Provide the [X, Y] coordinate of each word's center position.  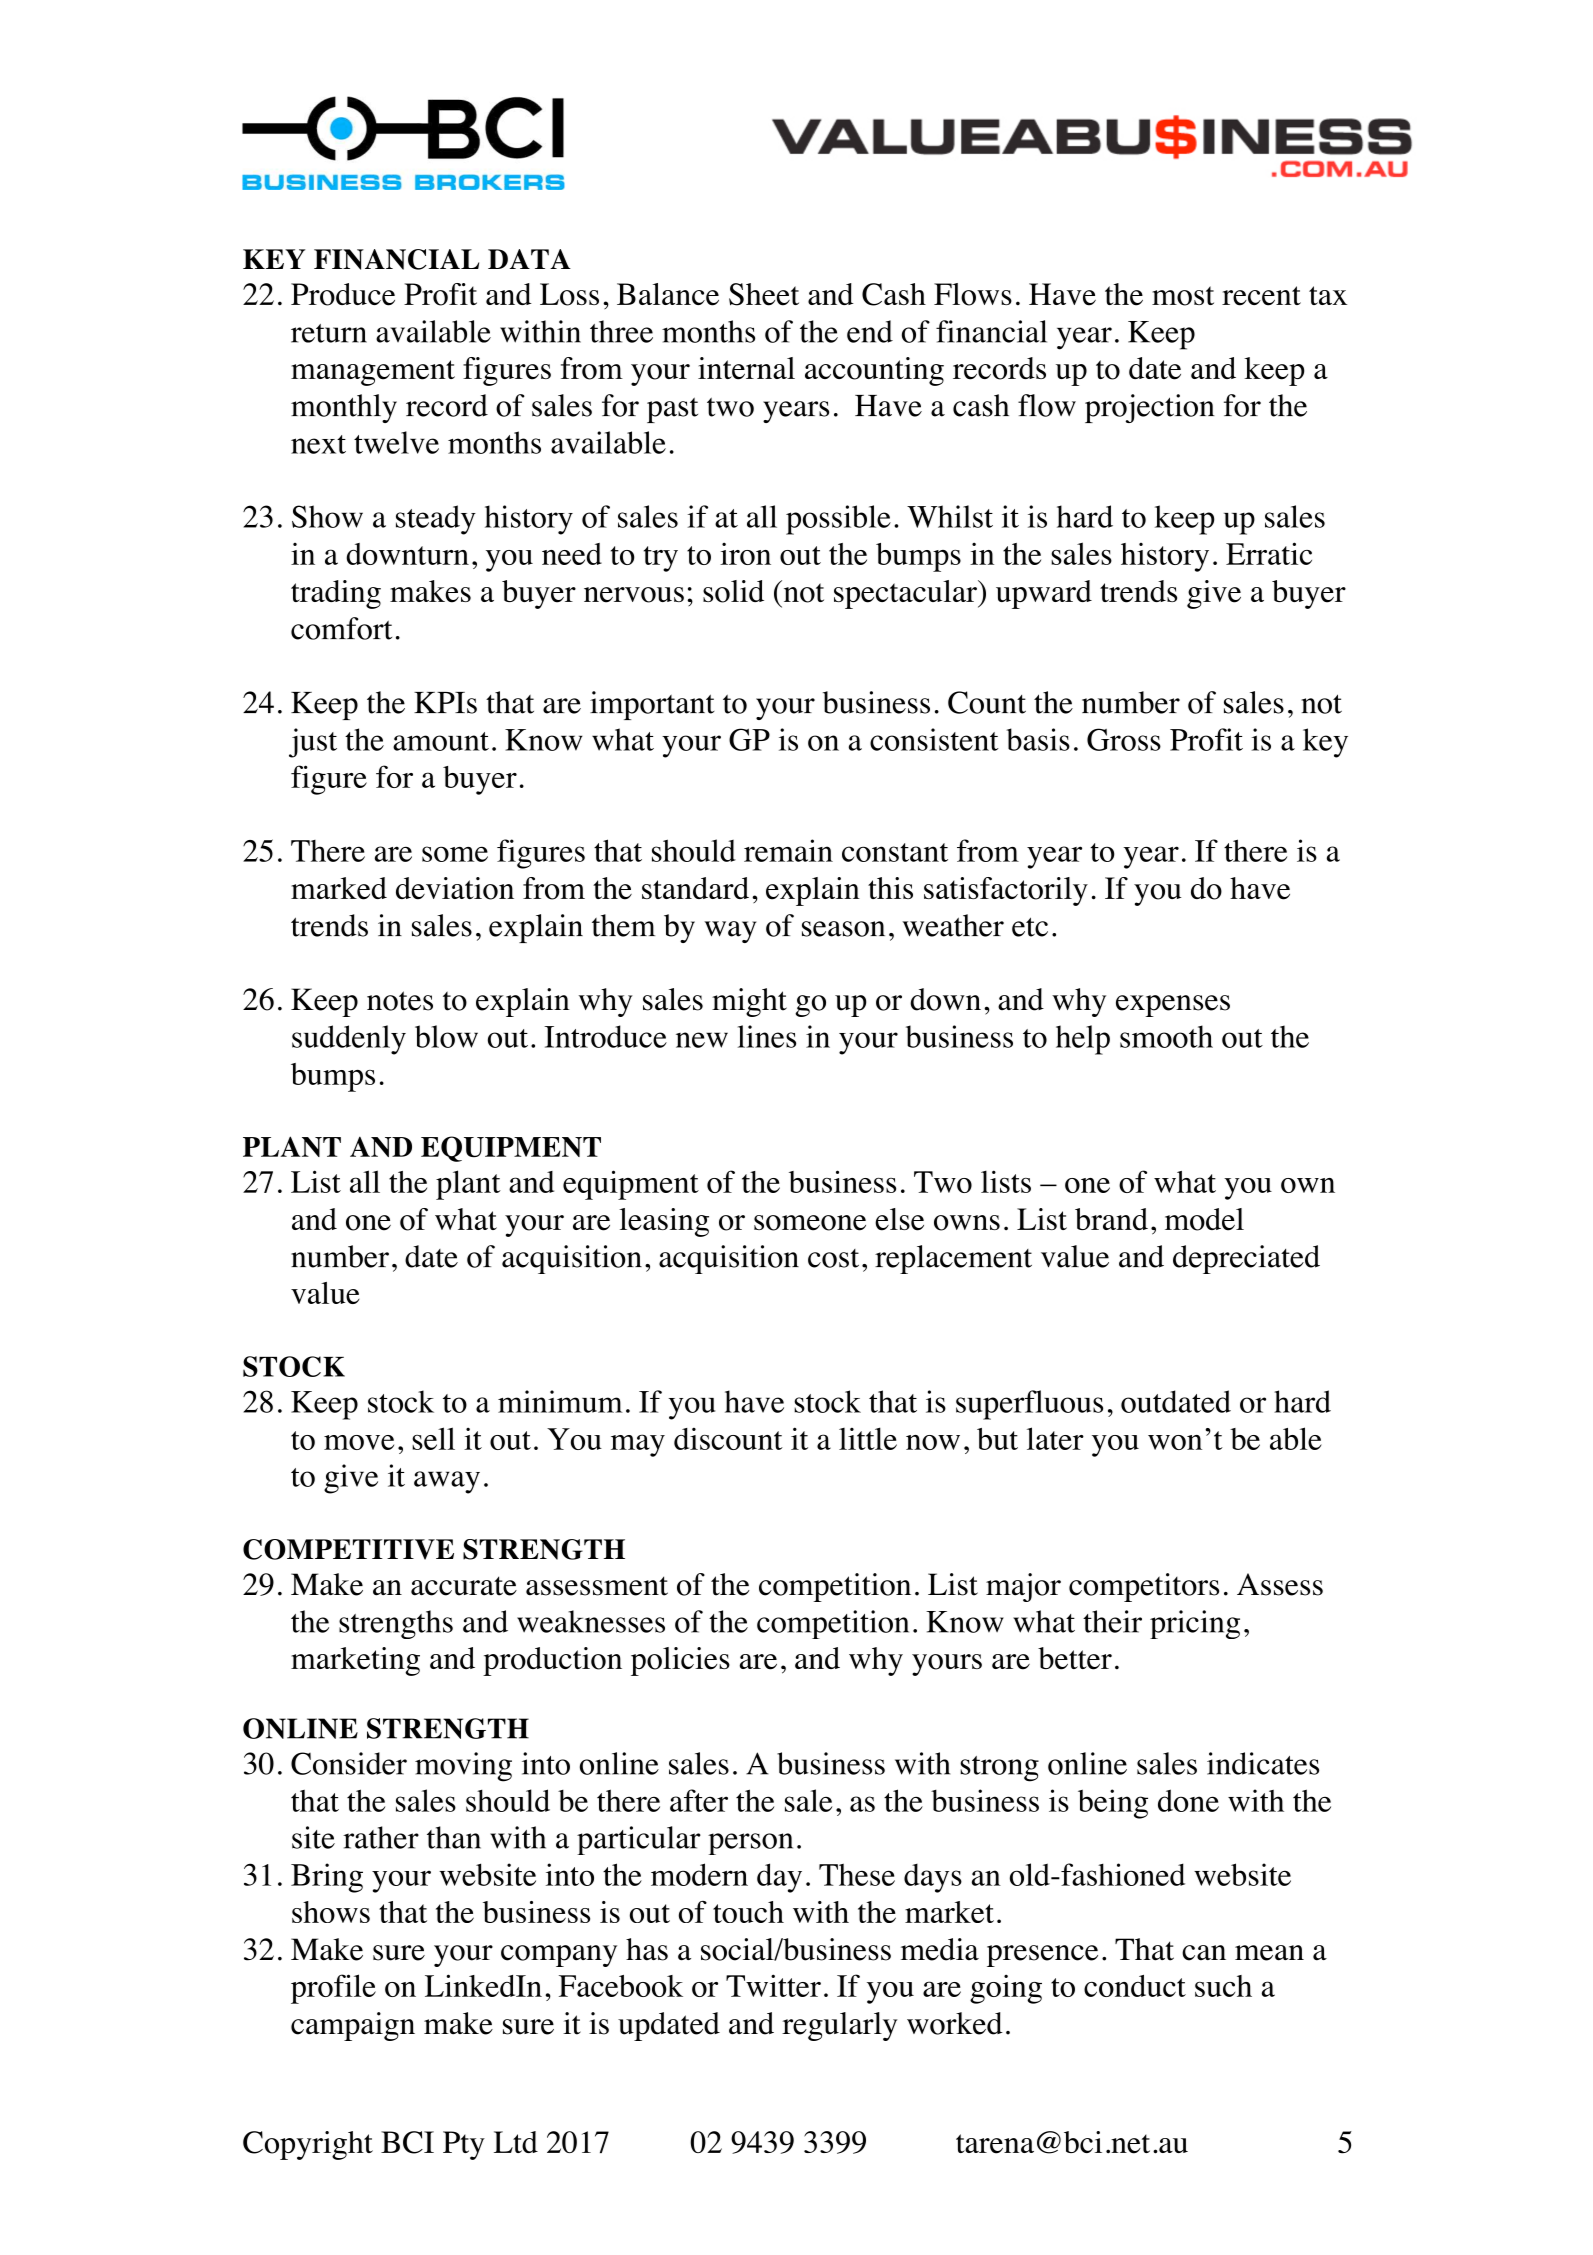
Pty [464, 2145]
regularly [840, 2026]
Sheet [764, 294]
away [447, 1482]
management [373, 373]
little [868, 1438]
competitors [1144, 1587]
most [1183, 296]
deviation [455, 888]
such [1223, 1986]
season [843, 929]
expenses [1173, 1006]
